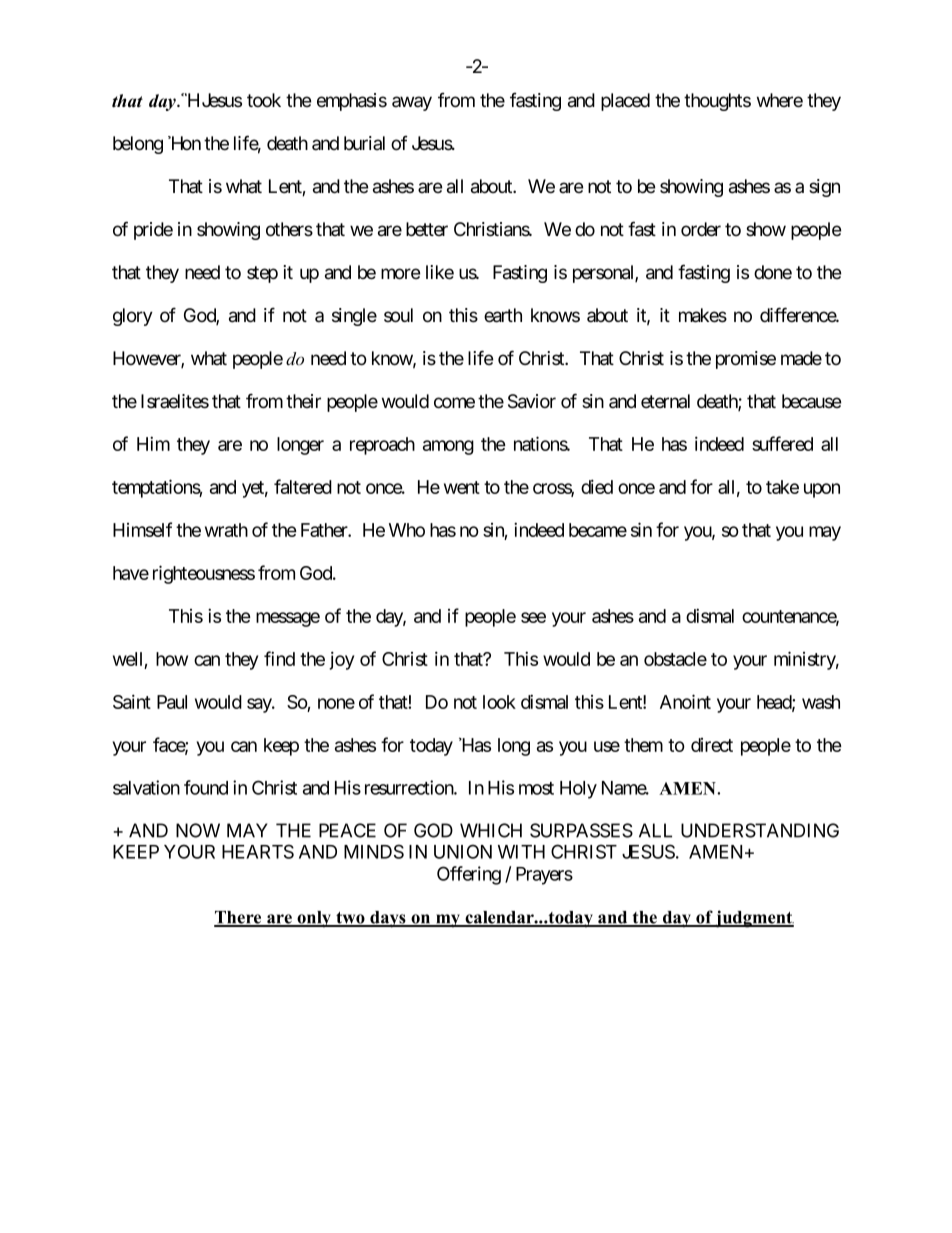 The width and height of the image is (952, 1233). What do you see at coordinates (462, 487) in the image?
I see `went` at bounding box center [462, 487].
